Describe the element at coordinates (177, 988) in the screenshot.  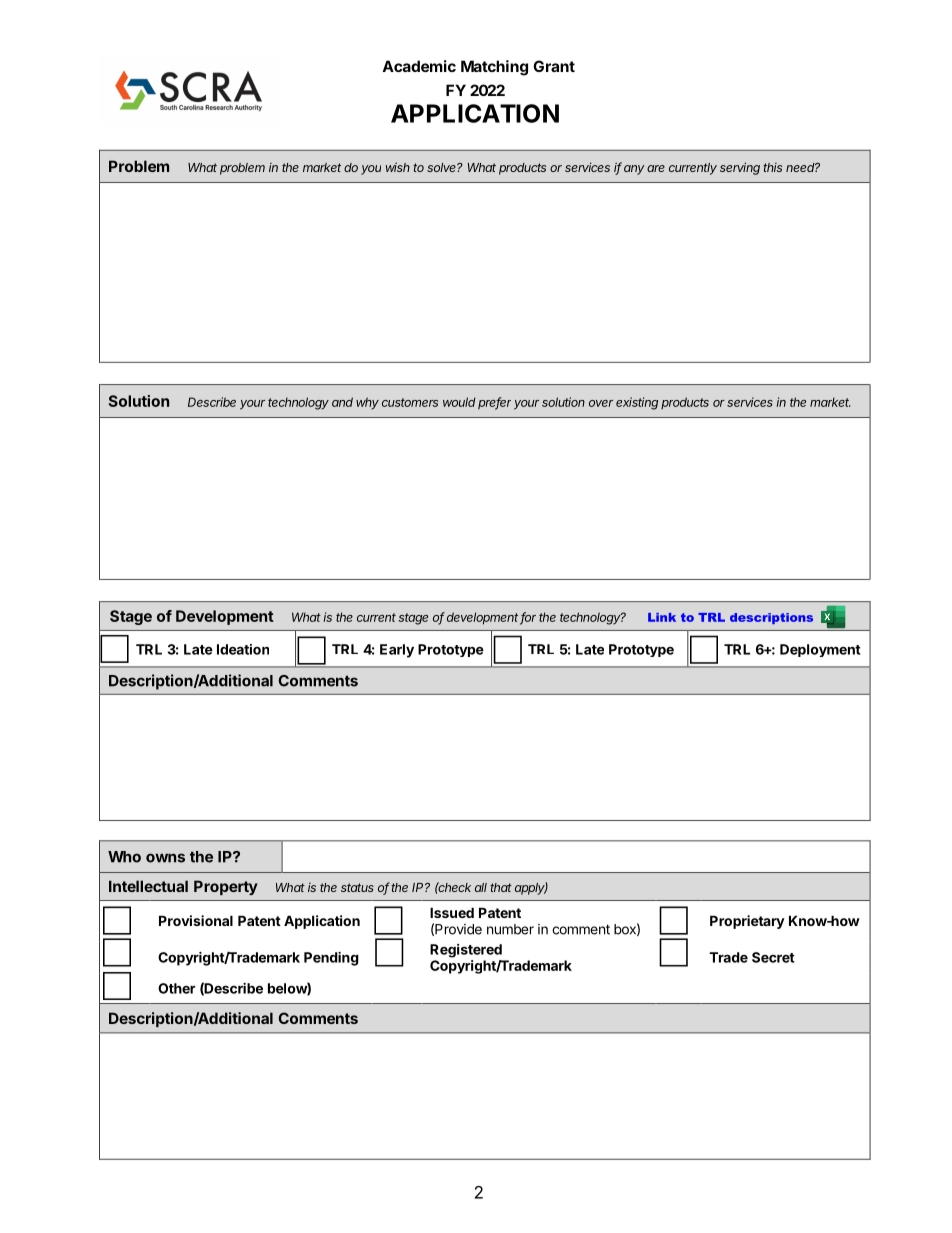
I see `Other` at that location.
